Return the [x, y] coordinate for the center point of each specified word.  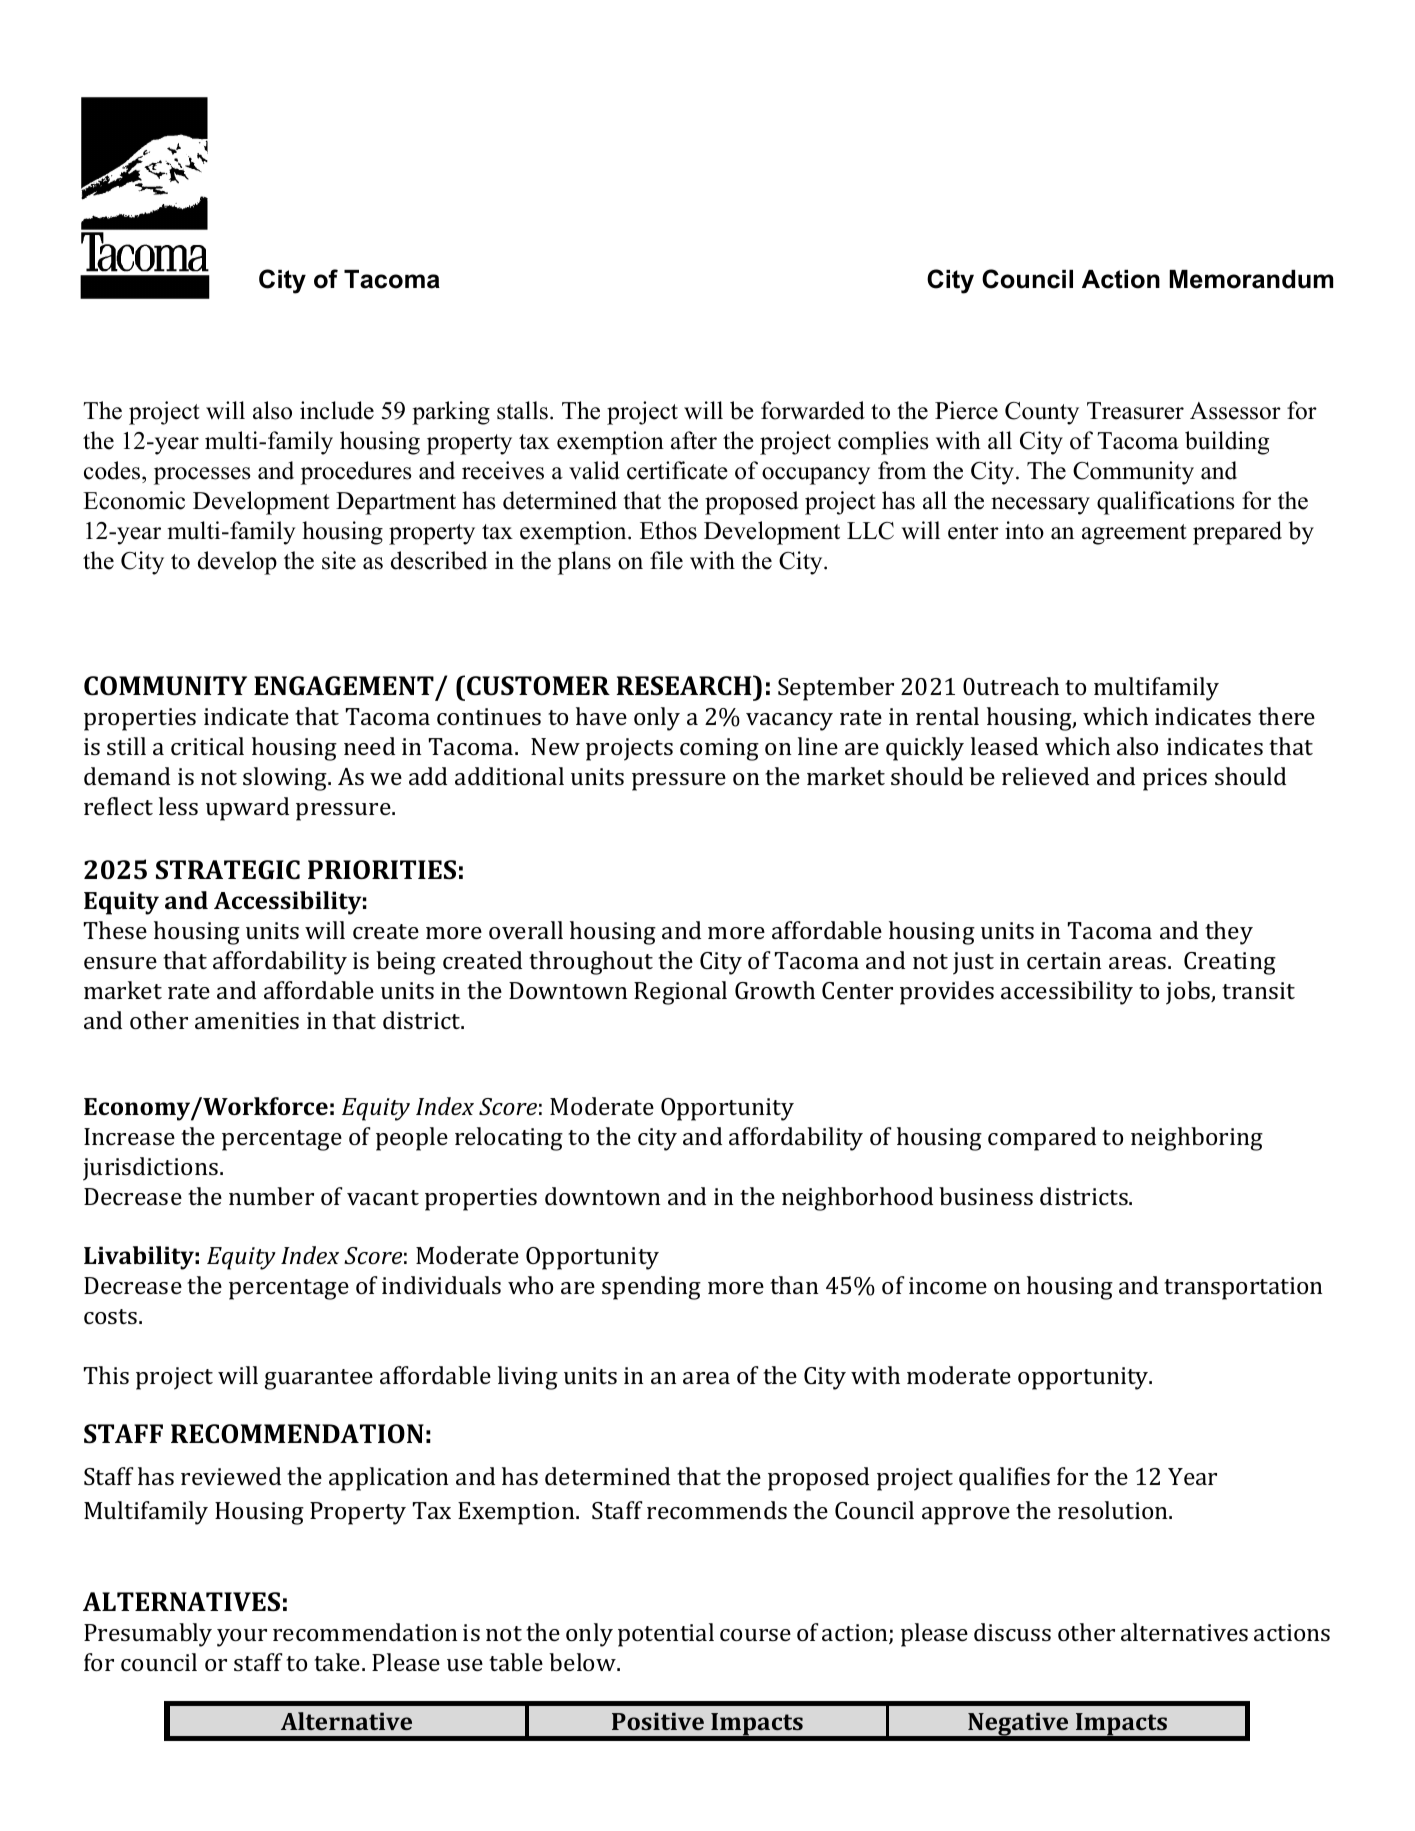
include [337, 410]
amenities [247, 1020]
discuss [1012, 1632]
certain [1064, 960]
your [242, 1638]
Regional [680, 993]
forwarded [813, 410]
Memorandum [1251, 279]
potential [666, 1635]
